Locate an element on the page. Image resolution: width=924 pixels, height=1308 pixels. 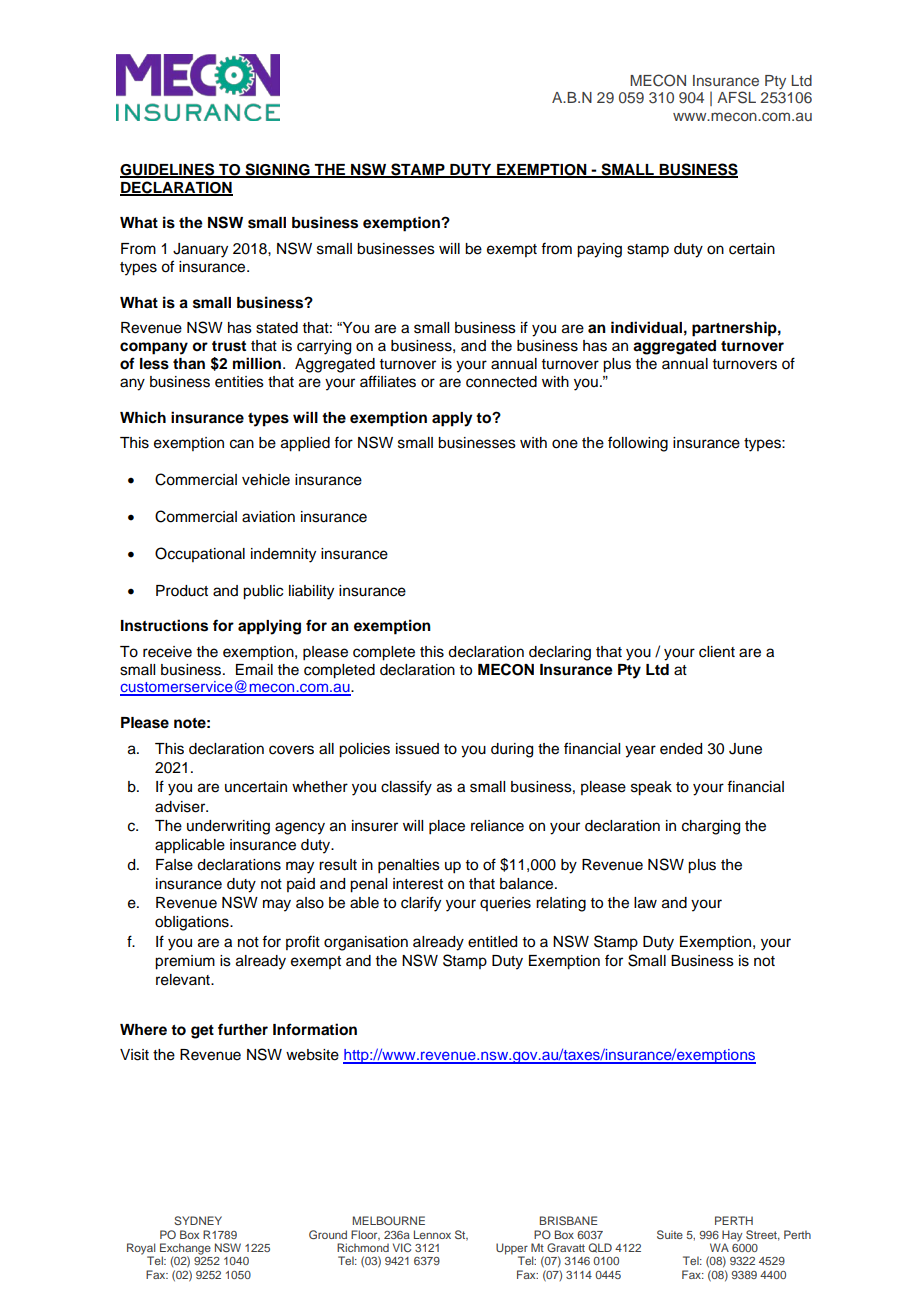
issued is located at coordinates (417, 749).
